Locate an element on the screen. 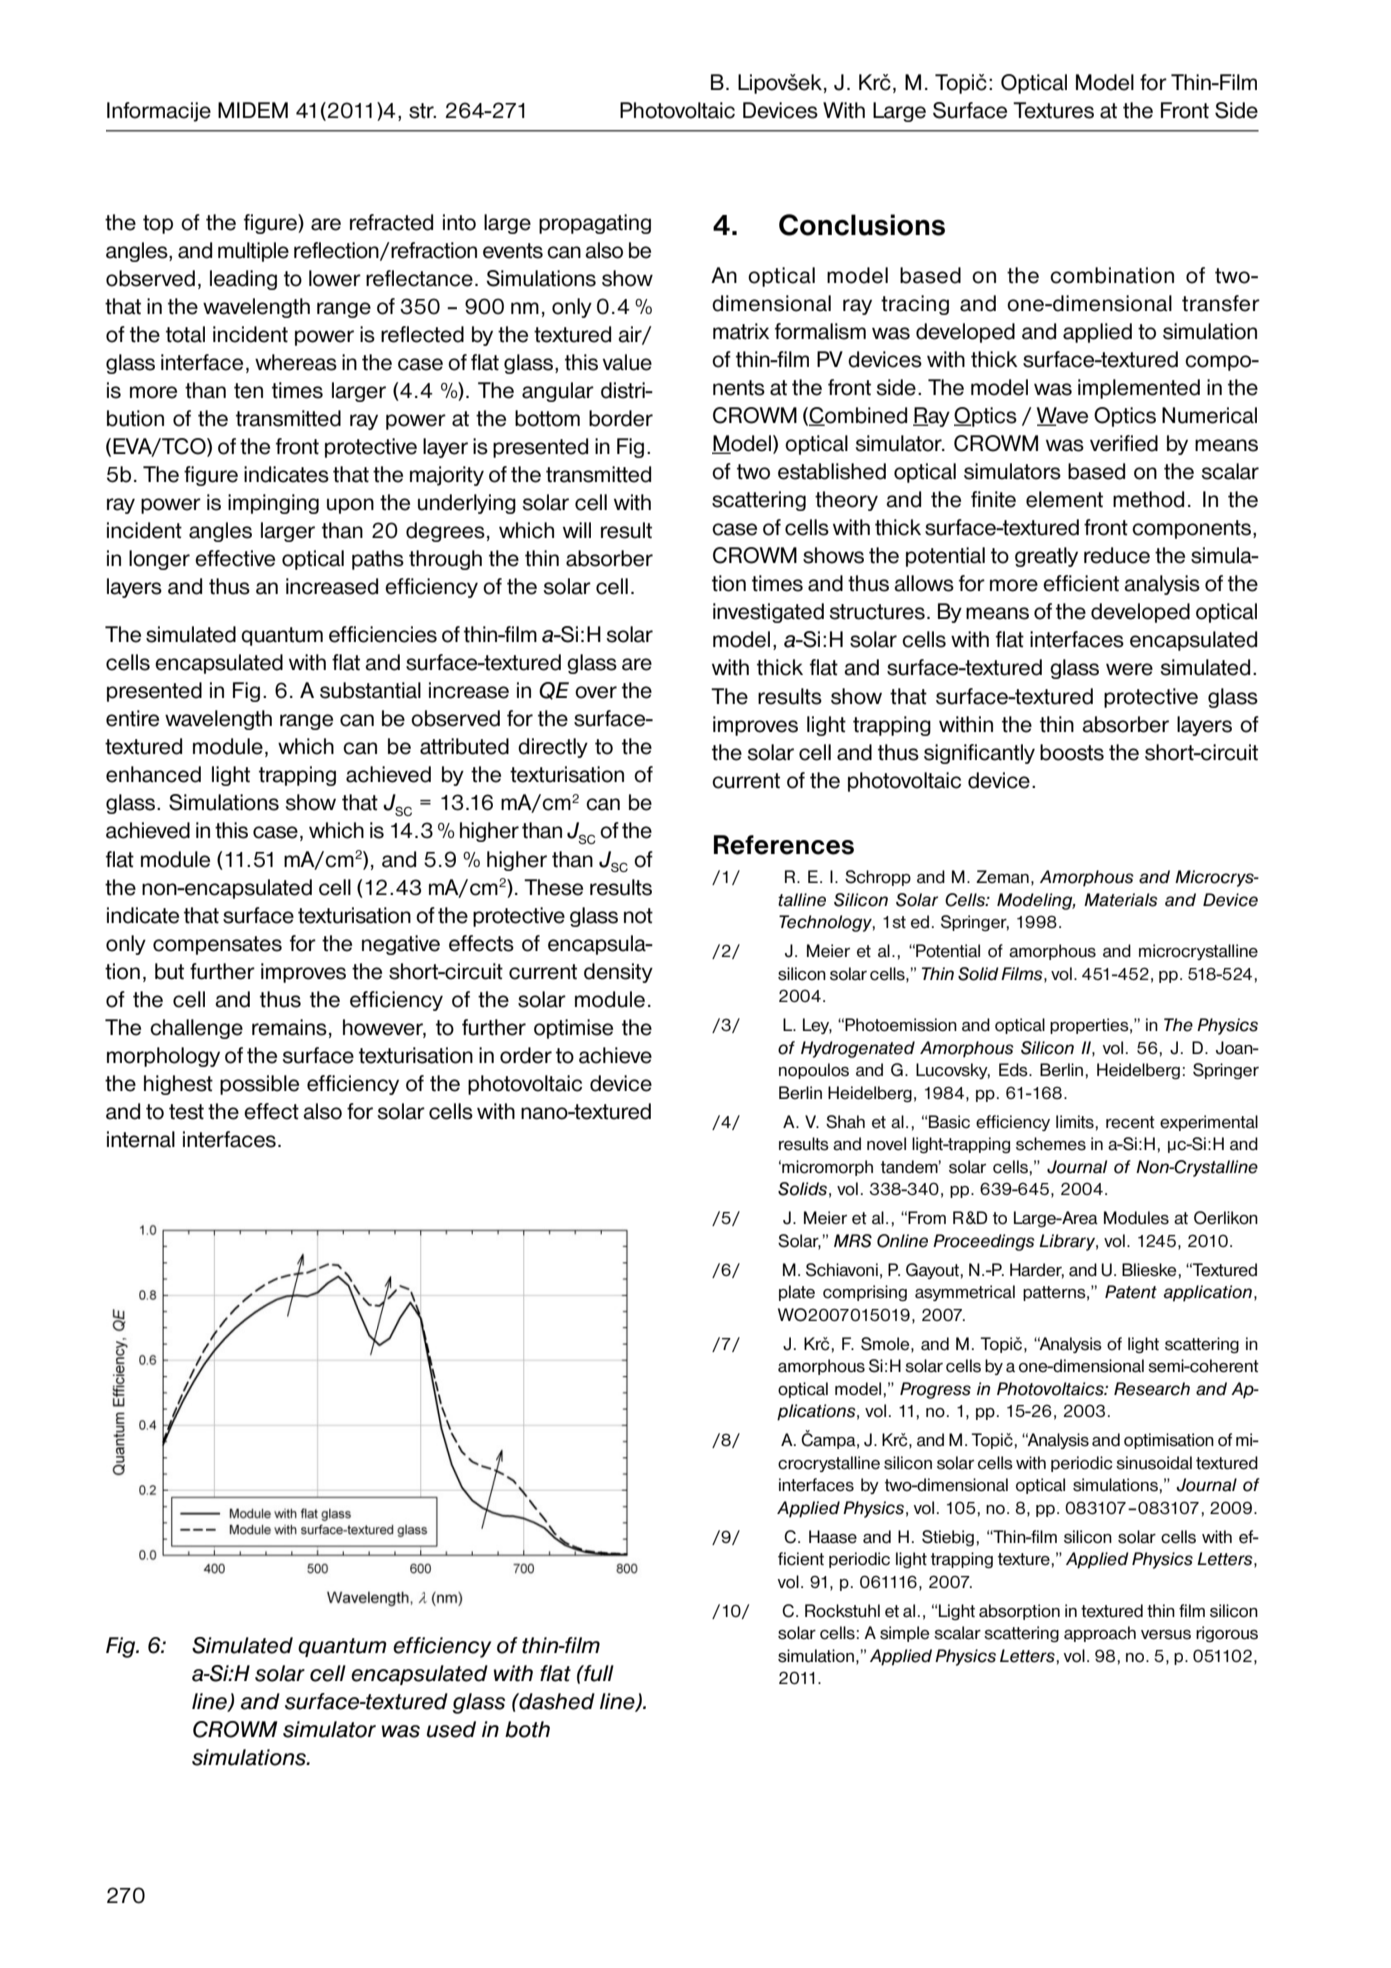 The image size is (1391, 1968). multiple is located at coordinates (253, 252).
